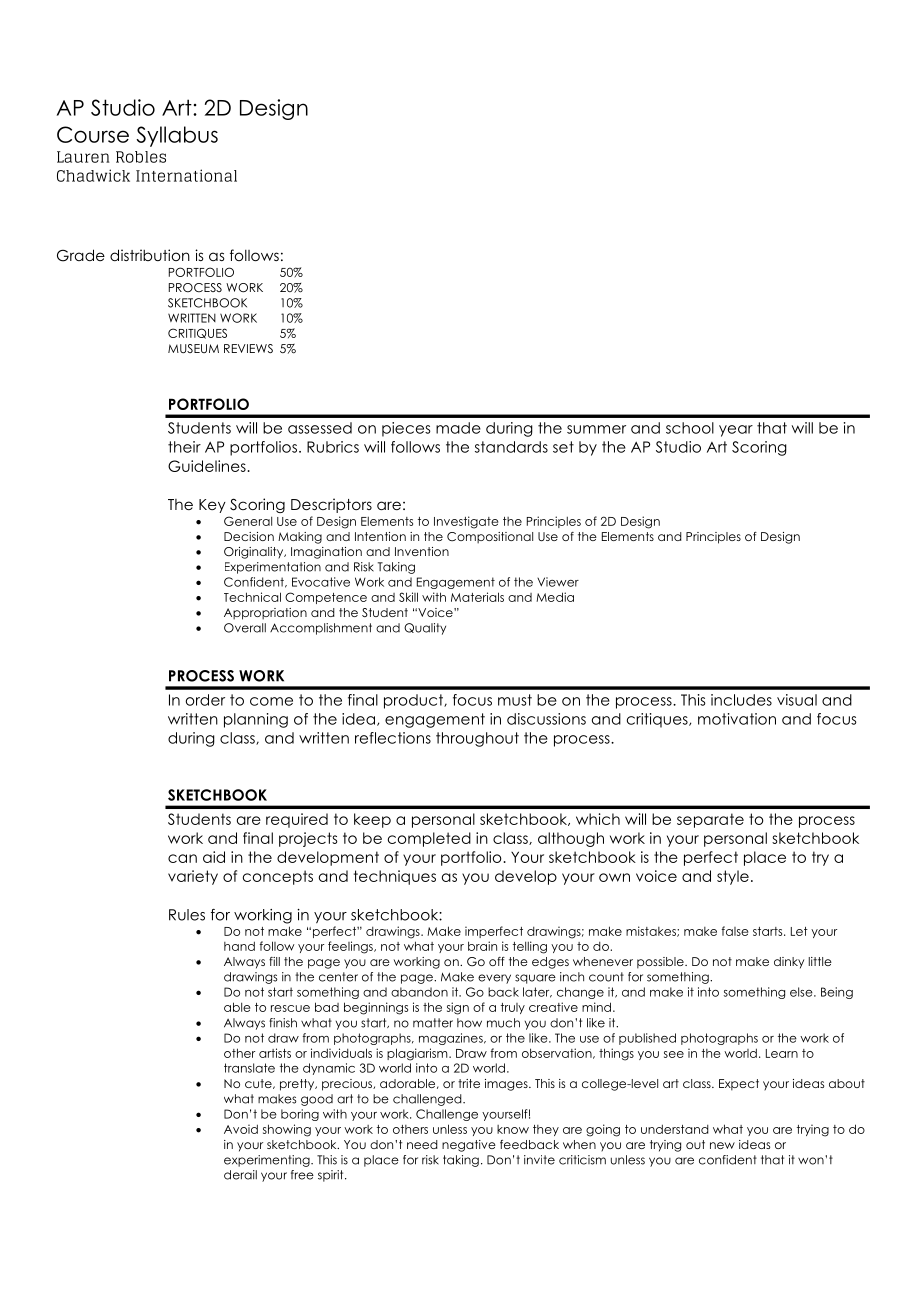 The width and height of the page is (924, 1308). Describe the element at coordinates (736, 431) in the page. I see `year` at that location.
